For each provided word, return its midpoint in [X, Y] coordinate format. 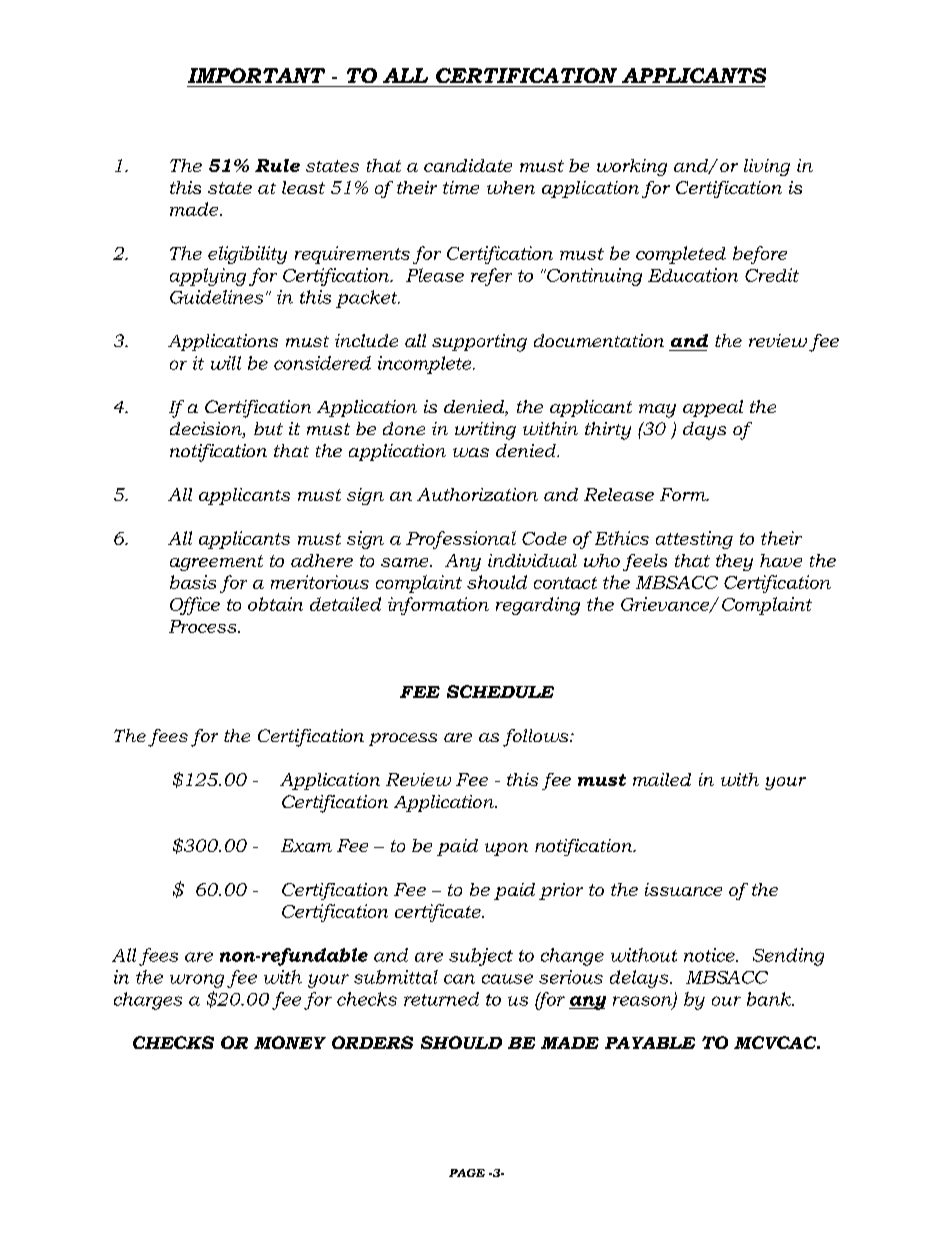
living [767, 167]
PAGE [467, 1173]
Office [195, 606]
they [734, 562]
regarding [538, 606]
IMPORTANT [256, 75]
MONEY [290, 1042]
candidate [468, 165]
